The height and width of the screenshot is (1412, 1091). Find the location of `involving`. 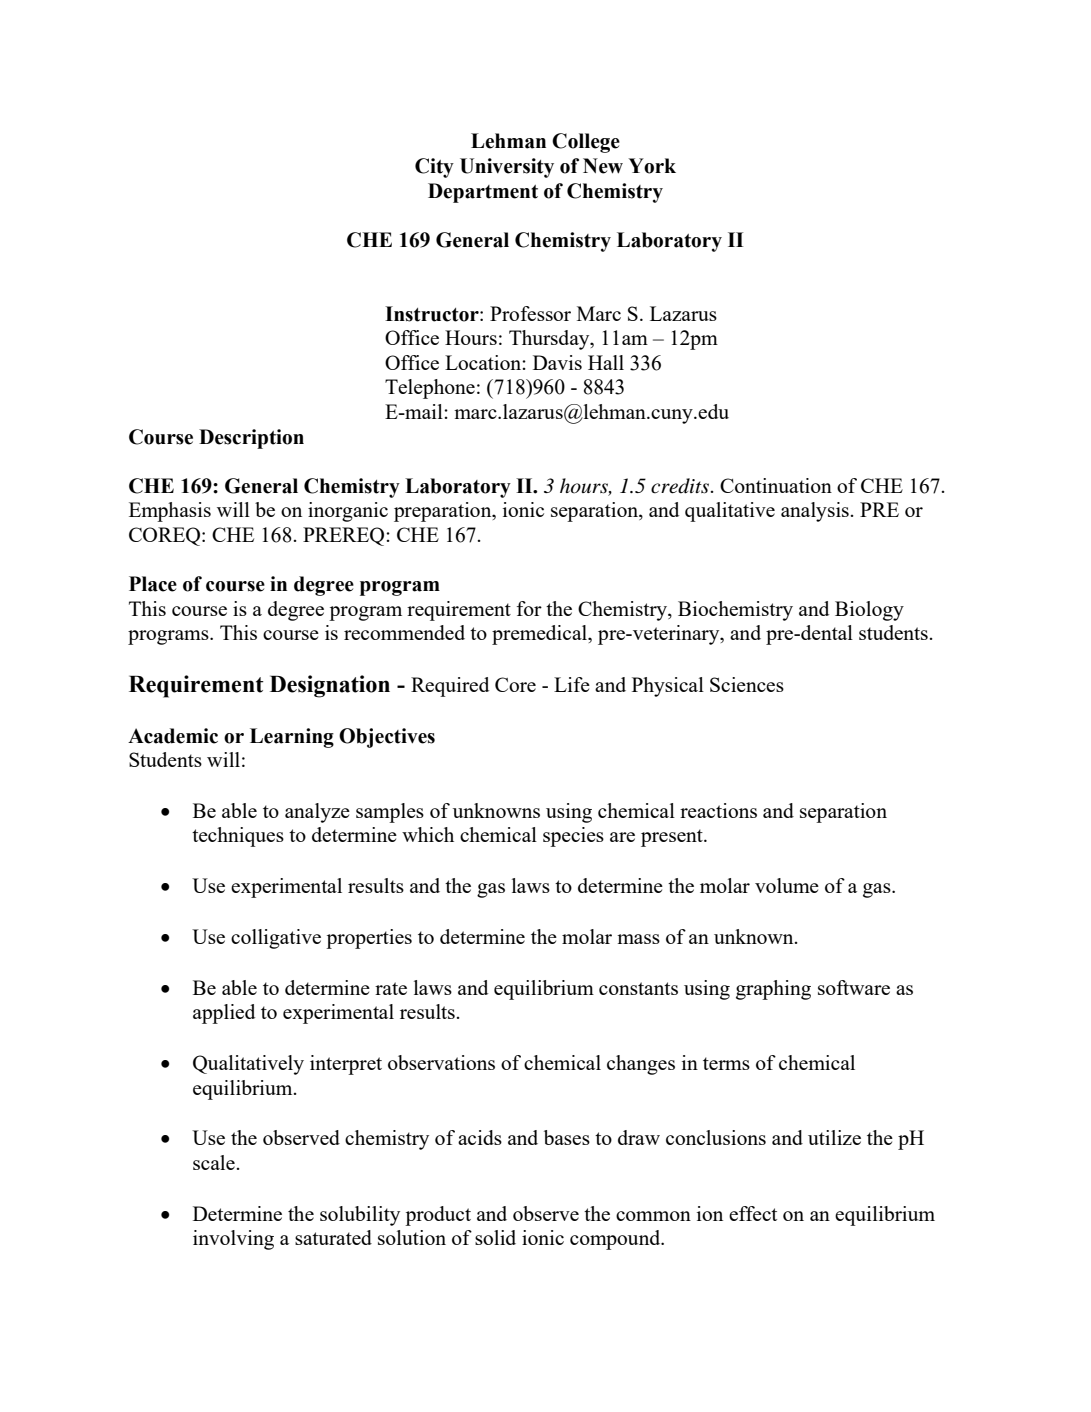

involving is located at coordinates (233, 1240).
